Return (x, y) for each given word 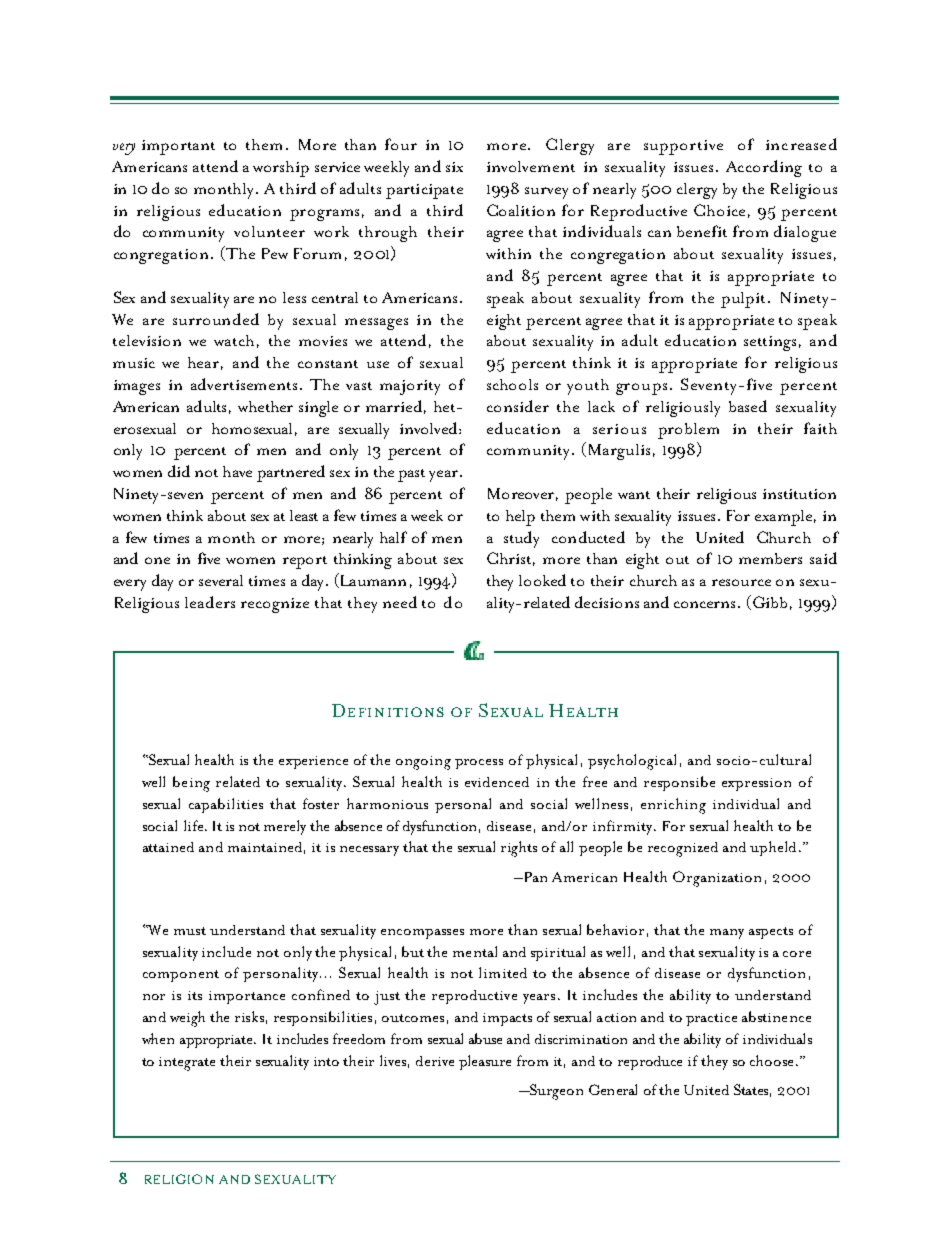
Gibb (770, 602)
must (190, 931)
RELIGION (179, 1179)
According (764, 168)
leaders (210, 602)
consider (518, 406)
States (752, 1090)
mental (475, 951)
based (748, 406)
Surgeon (555, 1092)
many (727, 934)
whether (265, 406)
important (178, 147)
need (400, 602)
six (454, 167)
